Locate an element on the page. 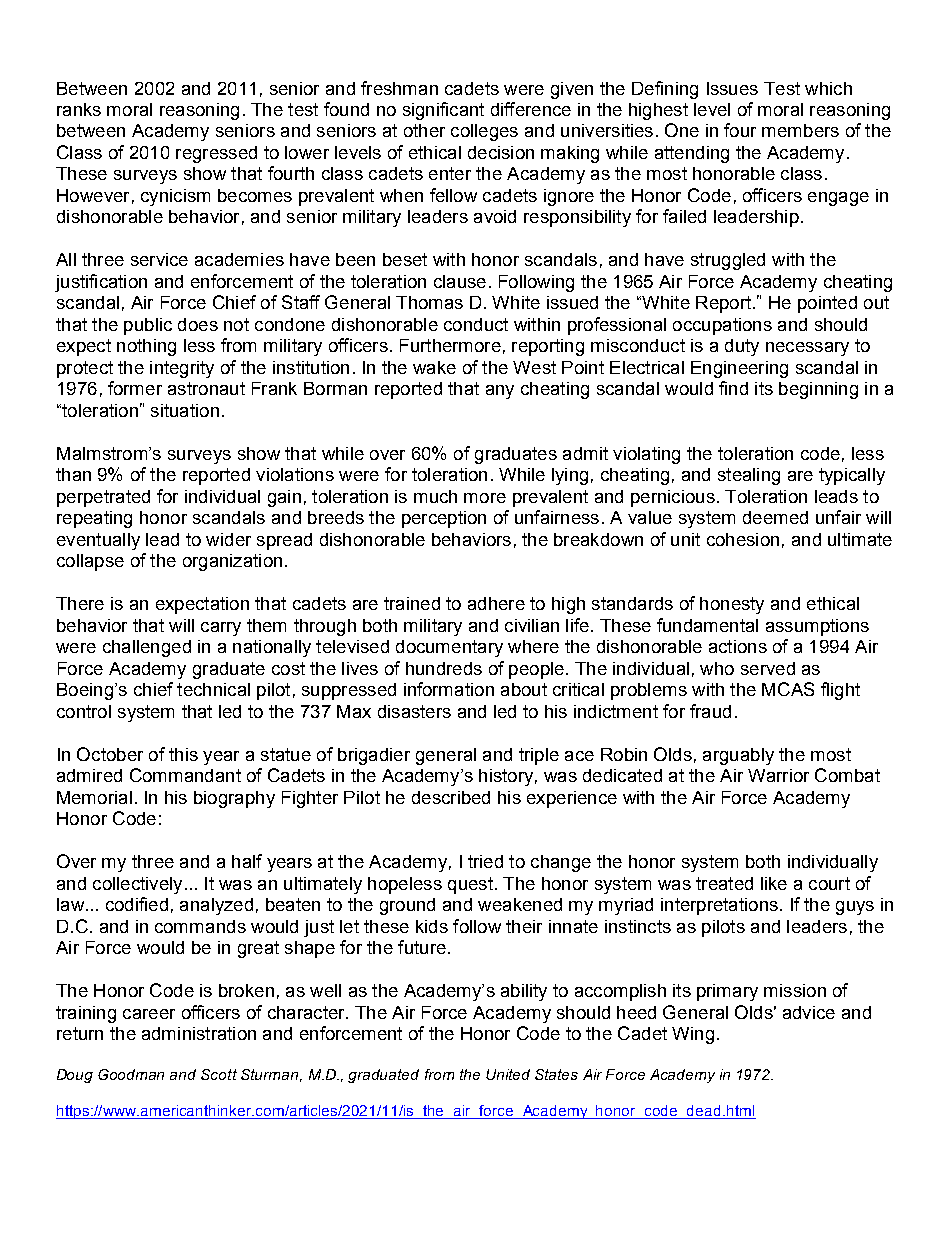 The height and width of the document is (1233, 952). States is located at coordinates (556, 1074).
